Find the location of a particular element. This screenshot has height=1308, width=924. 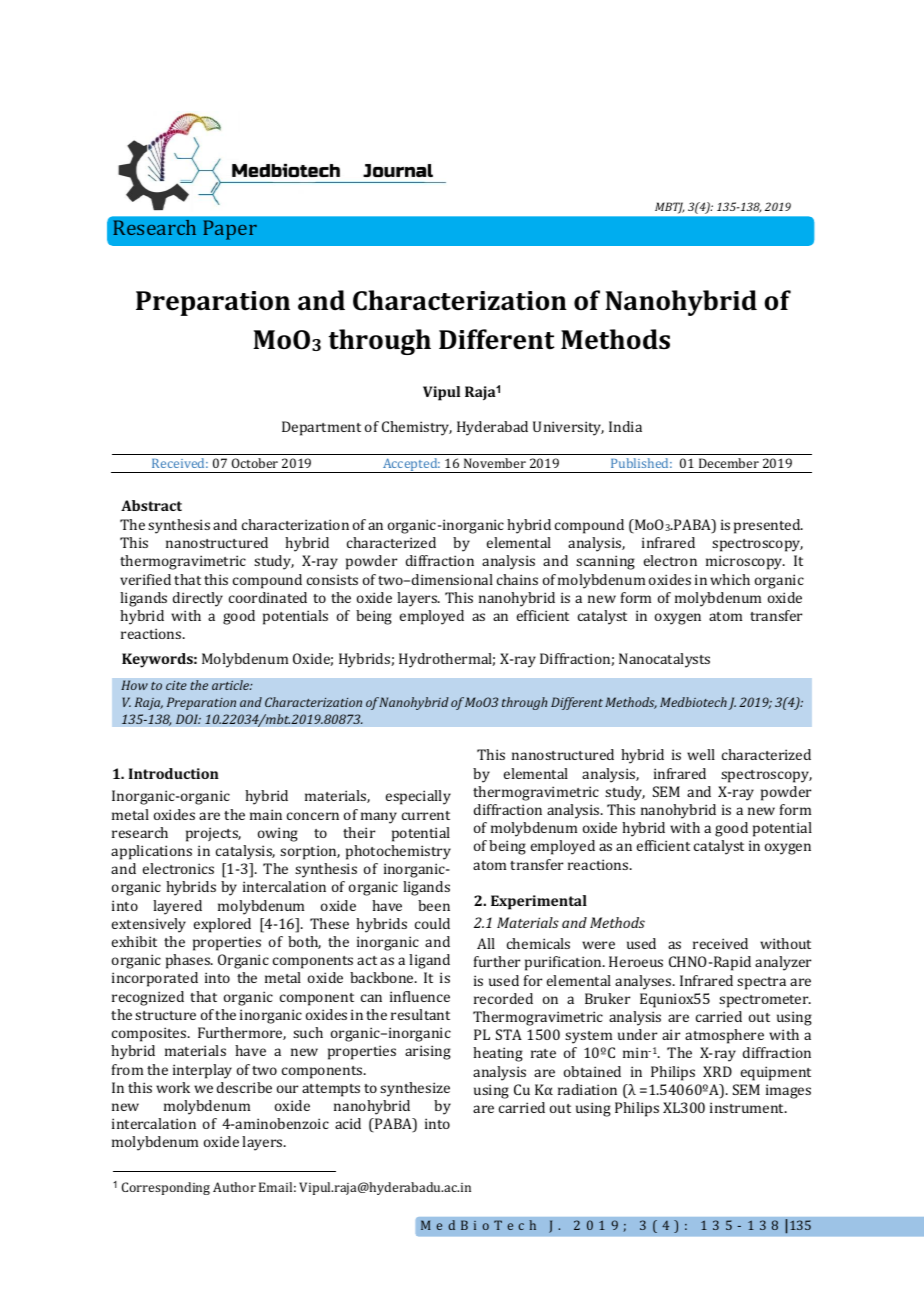

chains is located at coordinates (517, 579).
